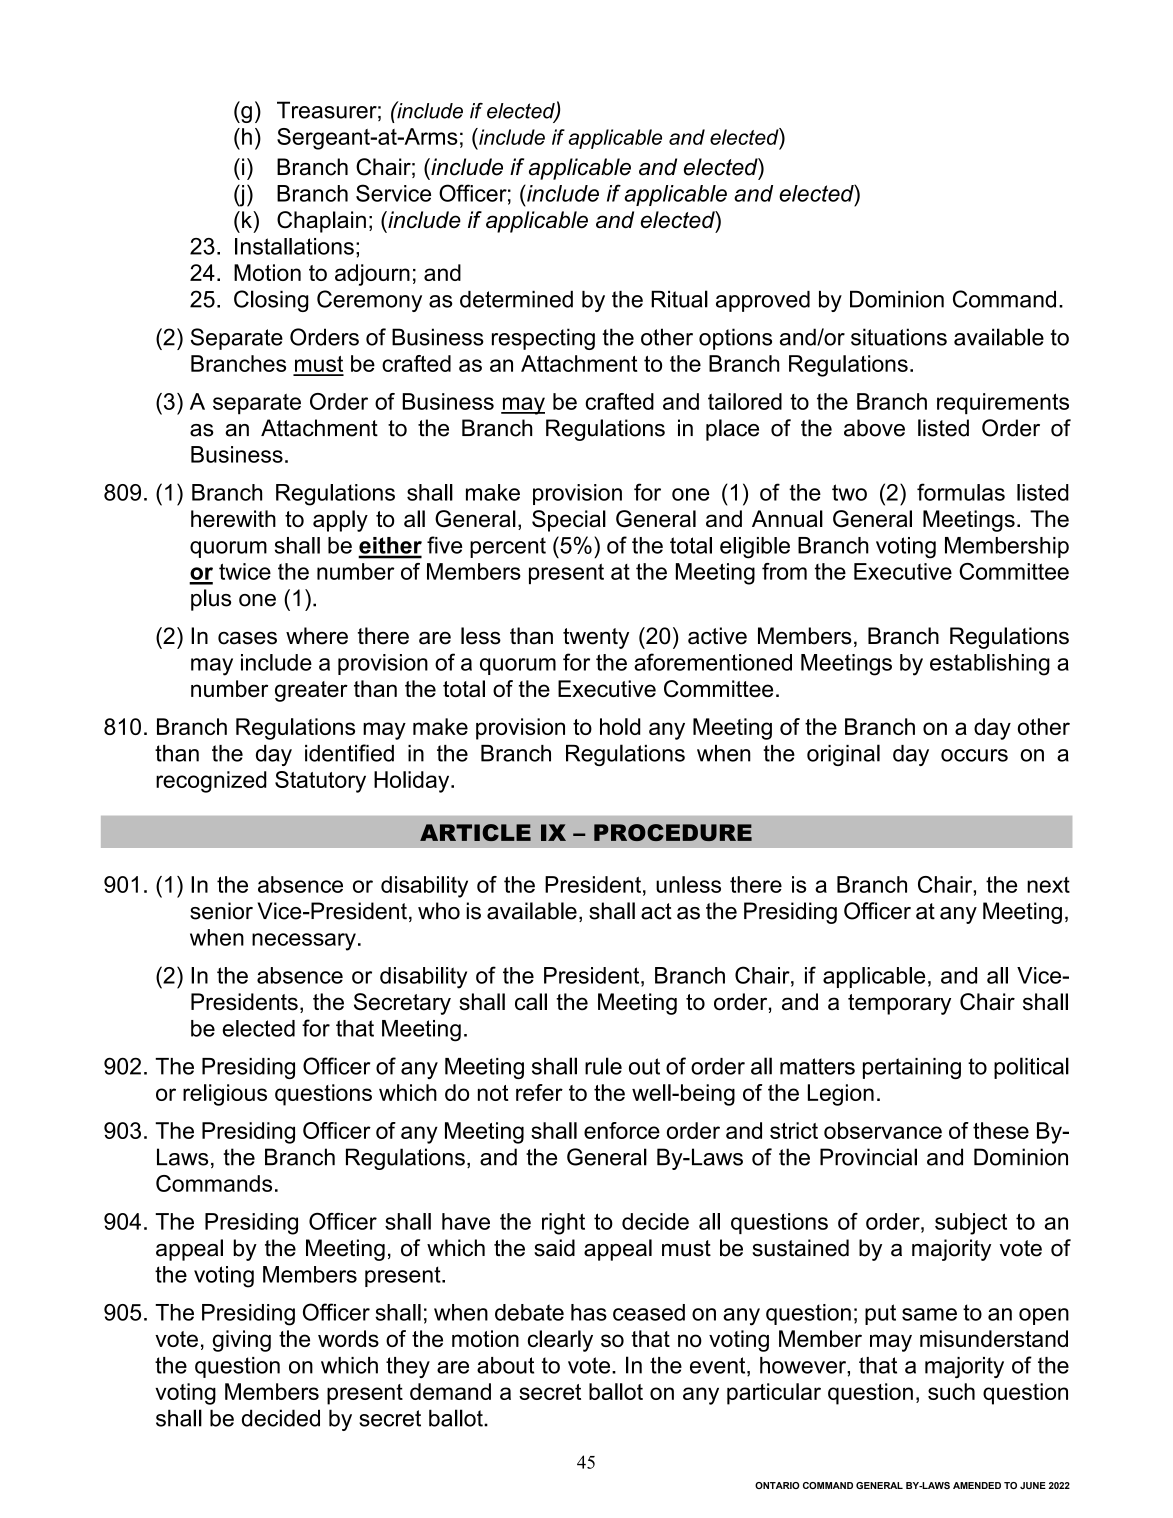 This screenshot has height=1518, width=1173. Describe the element at coordinates (294, 246) in the screenshot. I see `Installations` at that location.
